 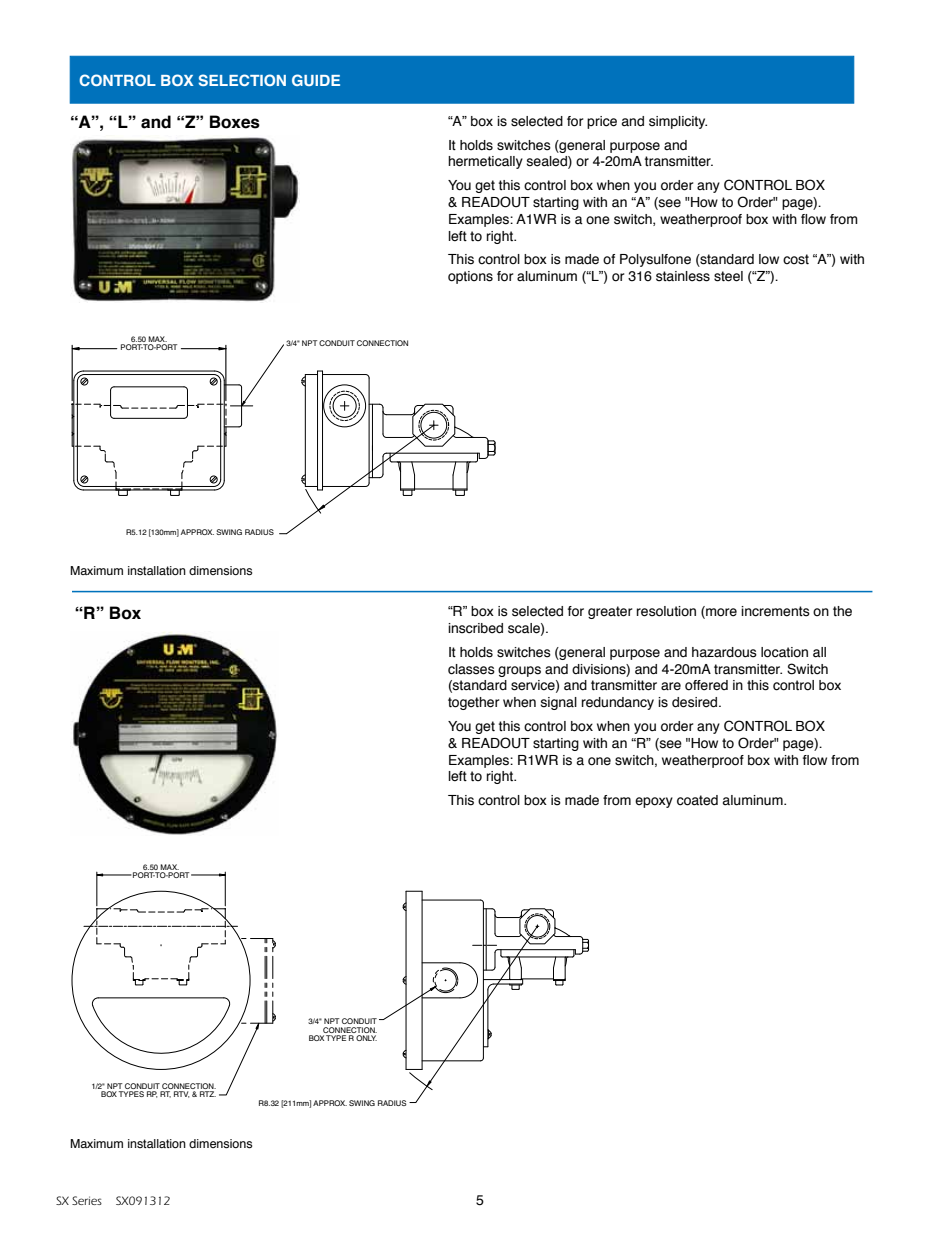 I want to click on together, so click(x=473, y=703).
